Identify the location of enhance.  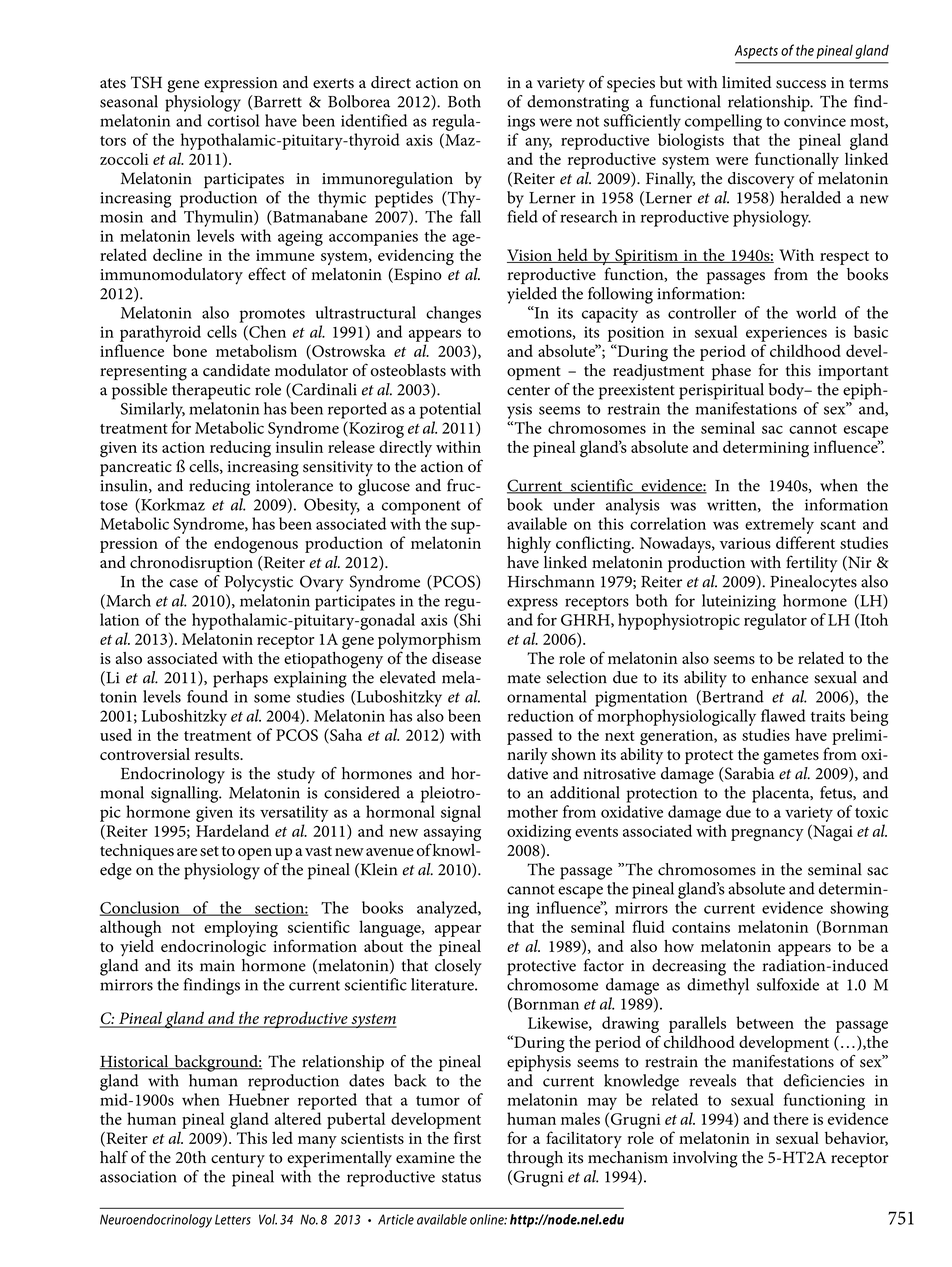
(779, 677).
